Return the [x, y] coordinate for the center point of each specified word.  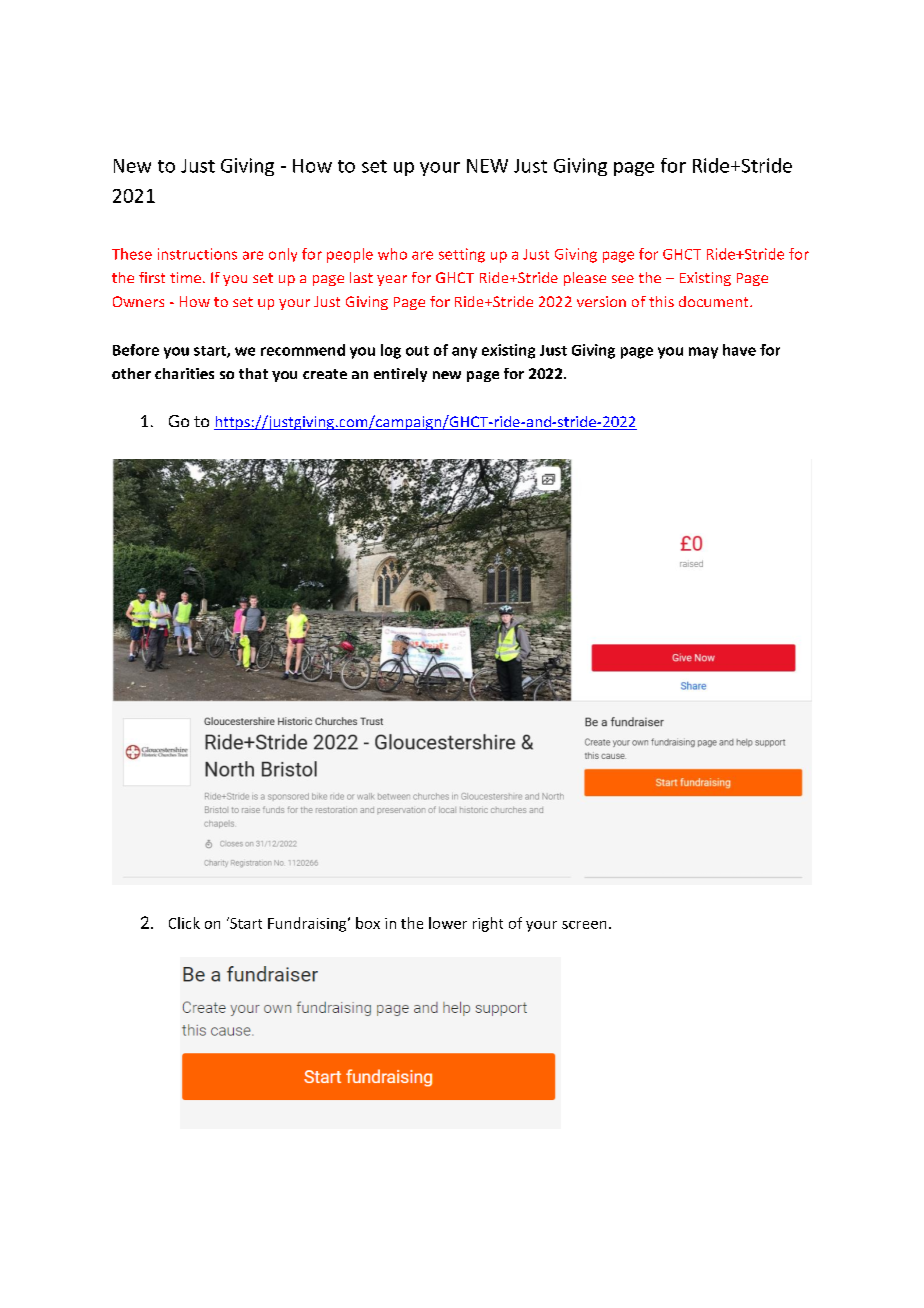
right [488, 924]
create [325, 374]
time [185, 277]
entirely [400, 375]
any [464, 353]
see [623, 279]
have [739, 350]
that [253, 373]
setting [462, 255]
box [368, 923]
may [703, 353]
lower [448, 923]
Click [184, 923]
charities [184, 373]
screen [584, 925]
